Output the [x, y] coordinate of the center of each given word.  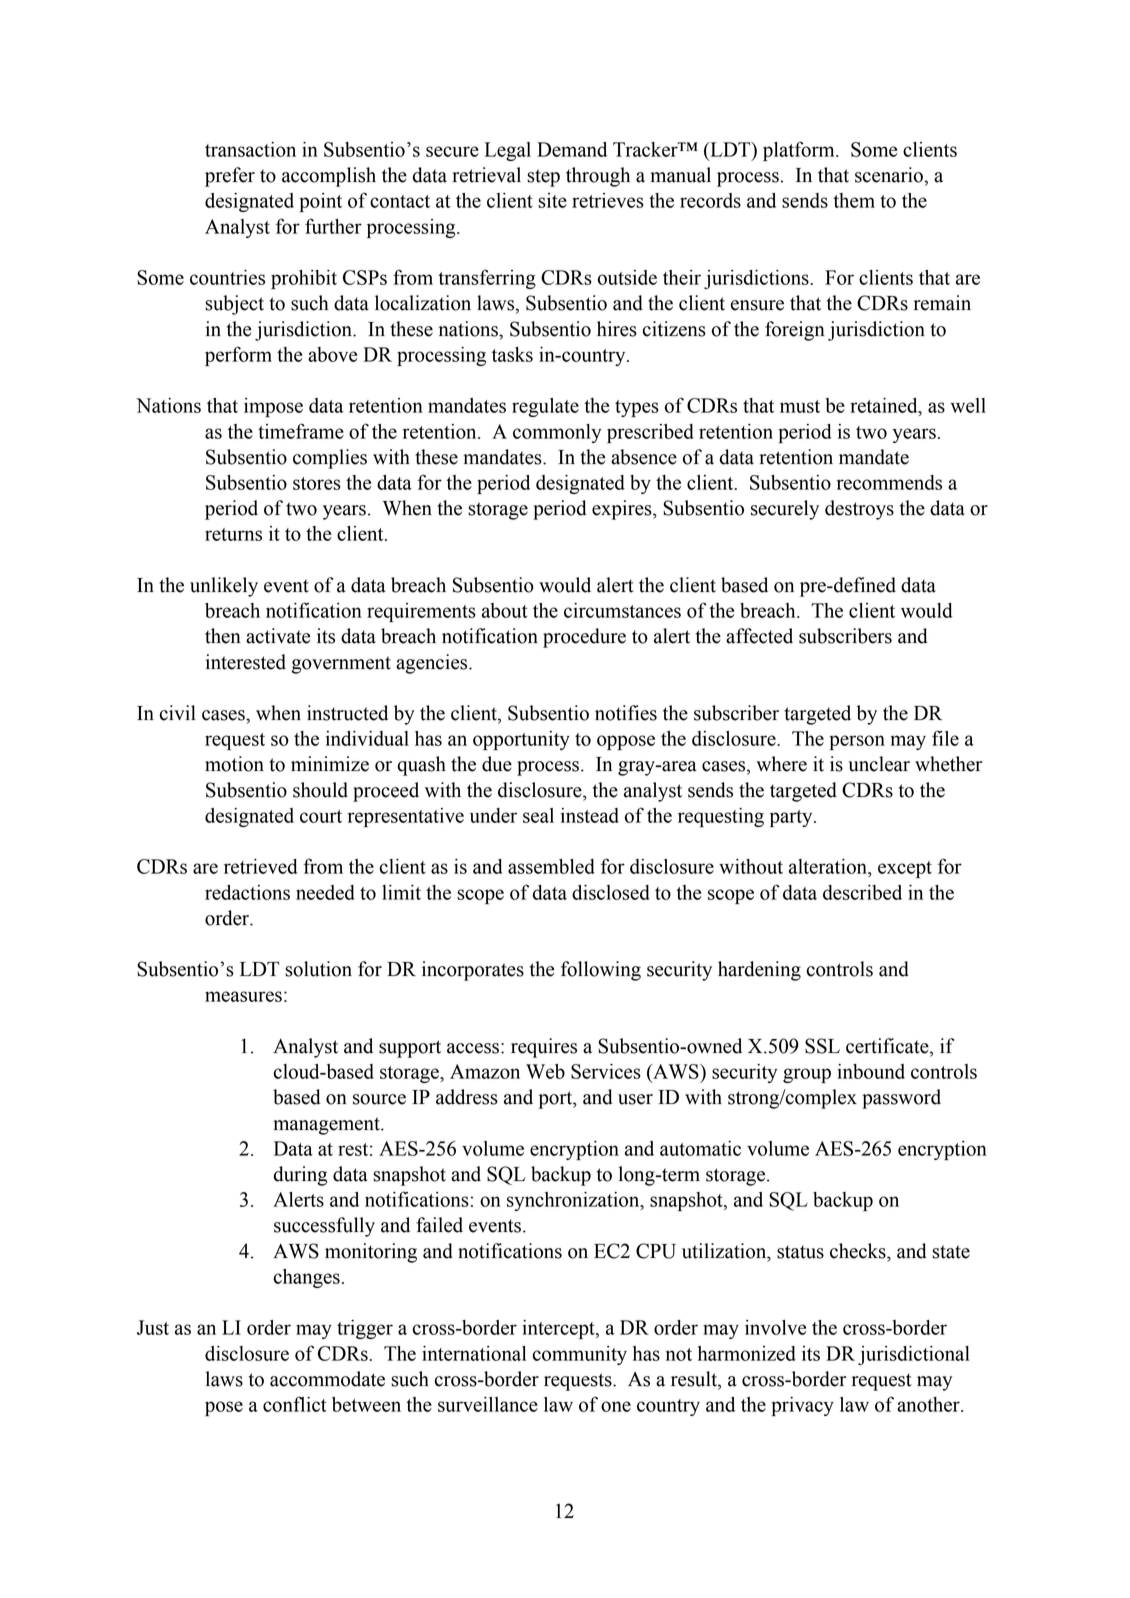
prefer [230, 177]
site [552, 200]
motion [234, 764]
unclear [879, 764]
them [854, 200]
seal [538, 815]
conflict [295, 1404]
